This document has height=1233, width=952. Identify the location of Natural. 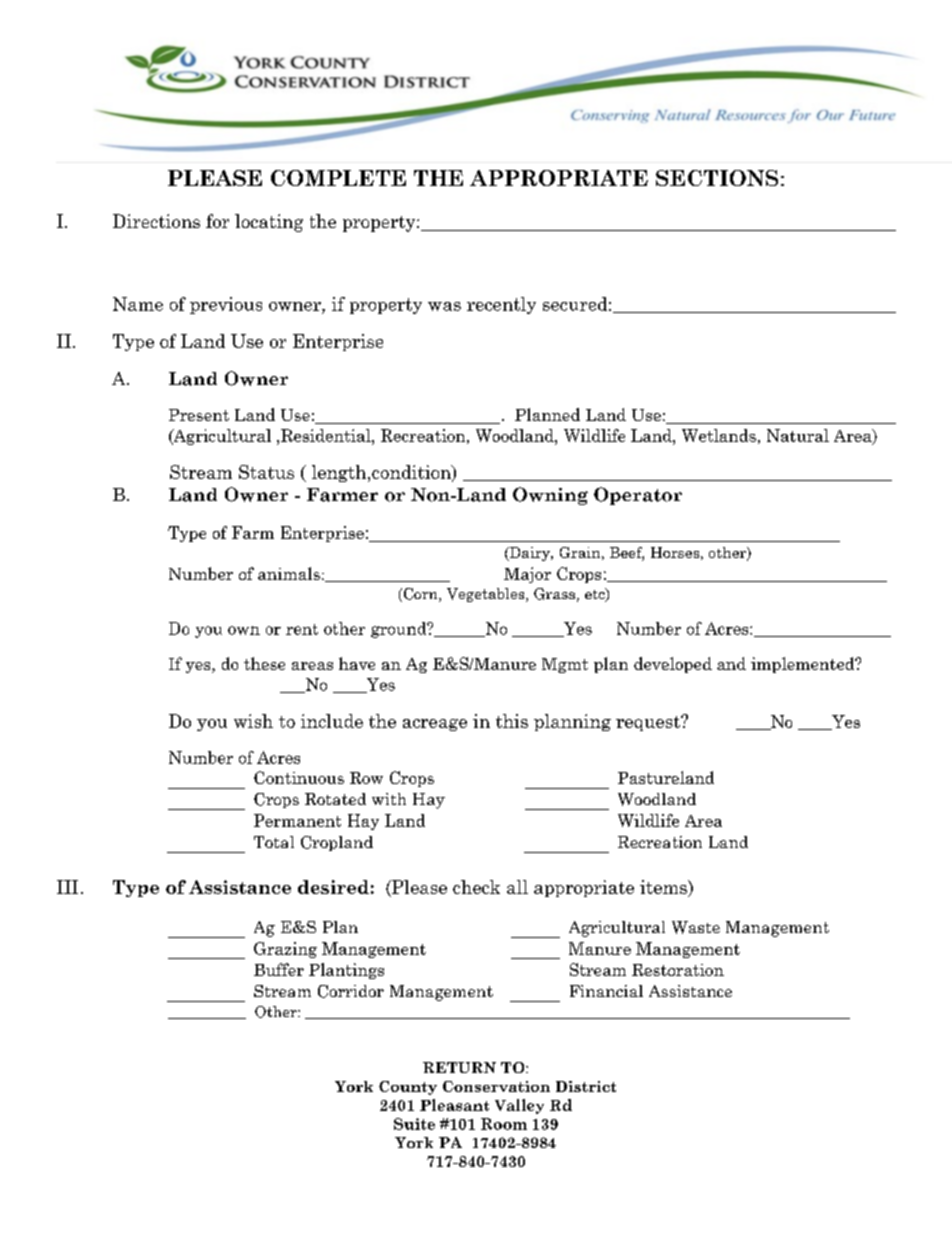
(798, 435).
